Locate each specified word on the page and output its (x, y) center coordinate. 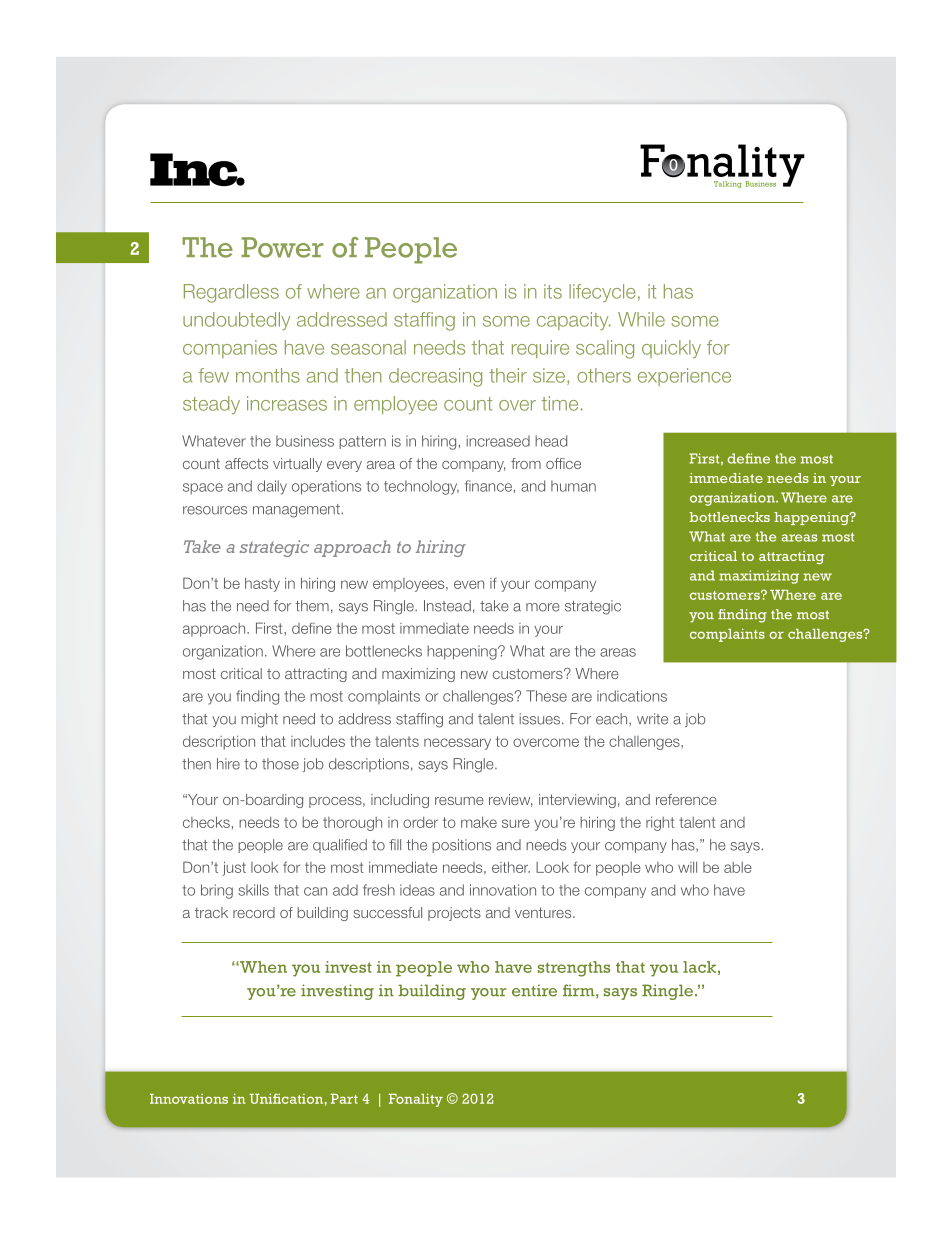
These (546, 696)
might (259, 720)
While (641, 319)
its (553, 291)
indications (632, 696)
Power (282, 247)
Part (344, 1099)
